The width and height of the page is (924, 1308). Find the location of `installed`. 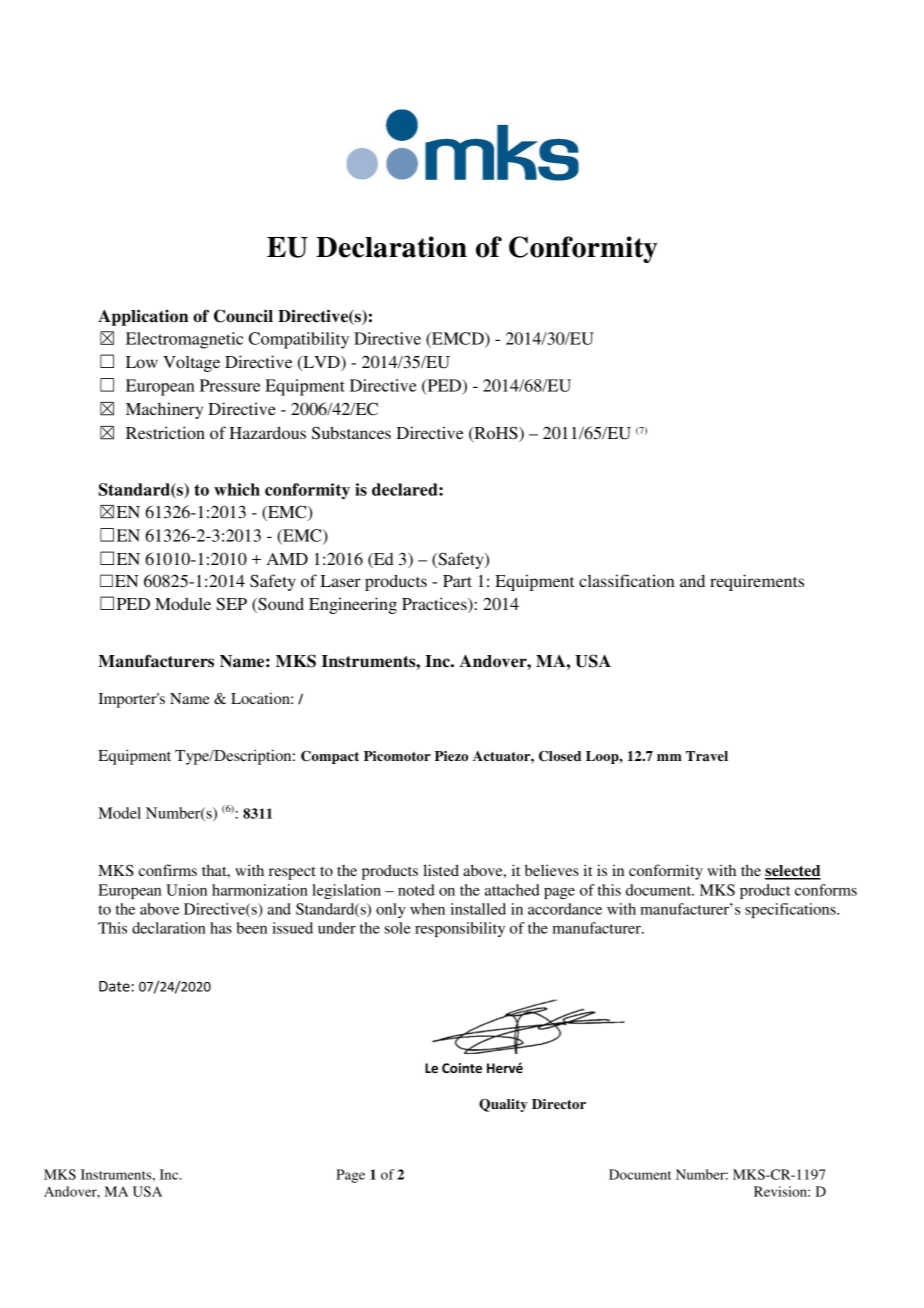

installed is located at coordinates (478, 909).
